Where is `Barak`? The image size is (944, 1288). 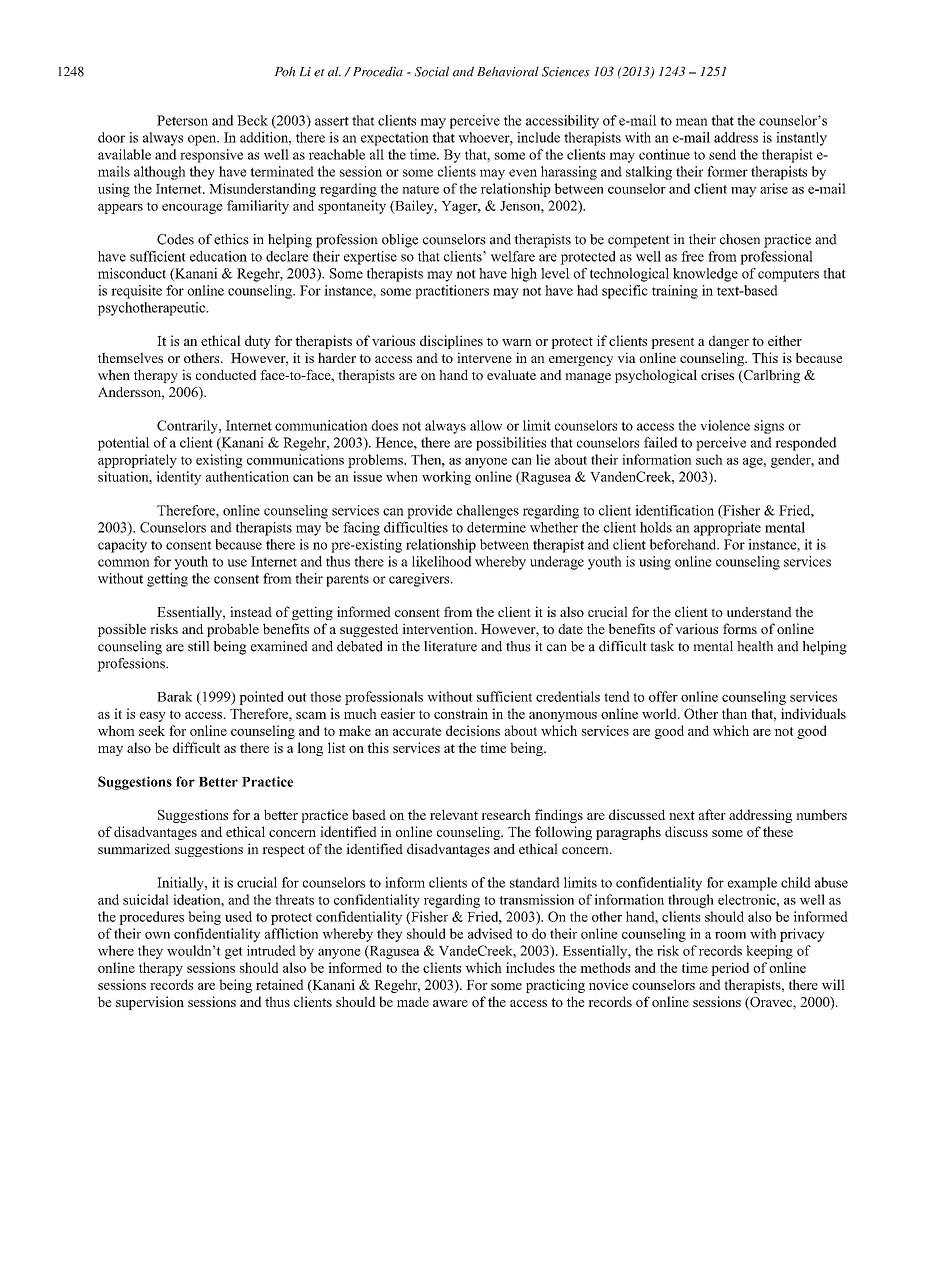
Barak is located at coordinates (175, 696).
